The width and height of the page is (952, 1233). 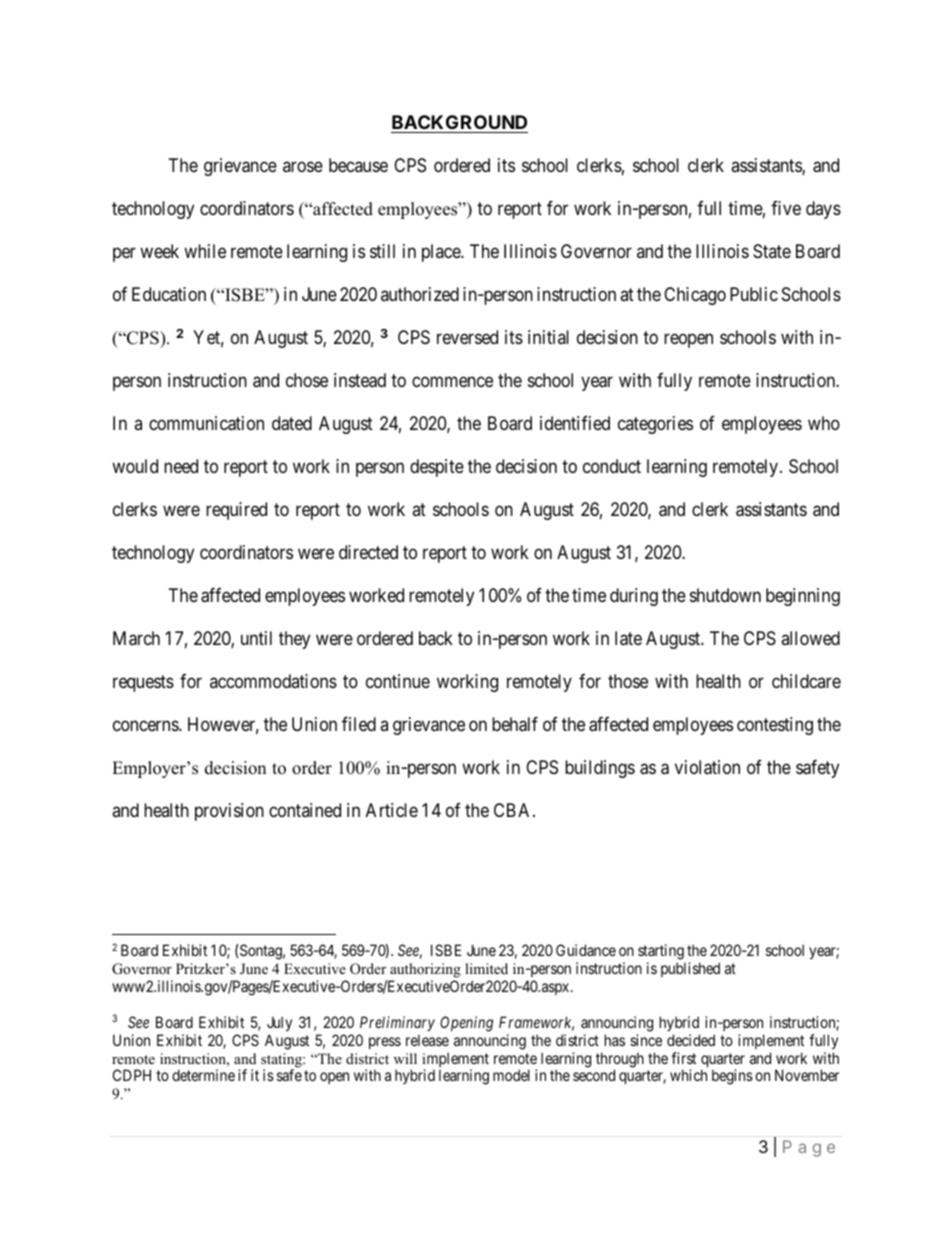 I want to click on provision, so click(x=229, y=812).
